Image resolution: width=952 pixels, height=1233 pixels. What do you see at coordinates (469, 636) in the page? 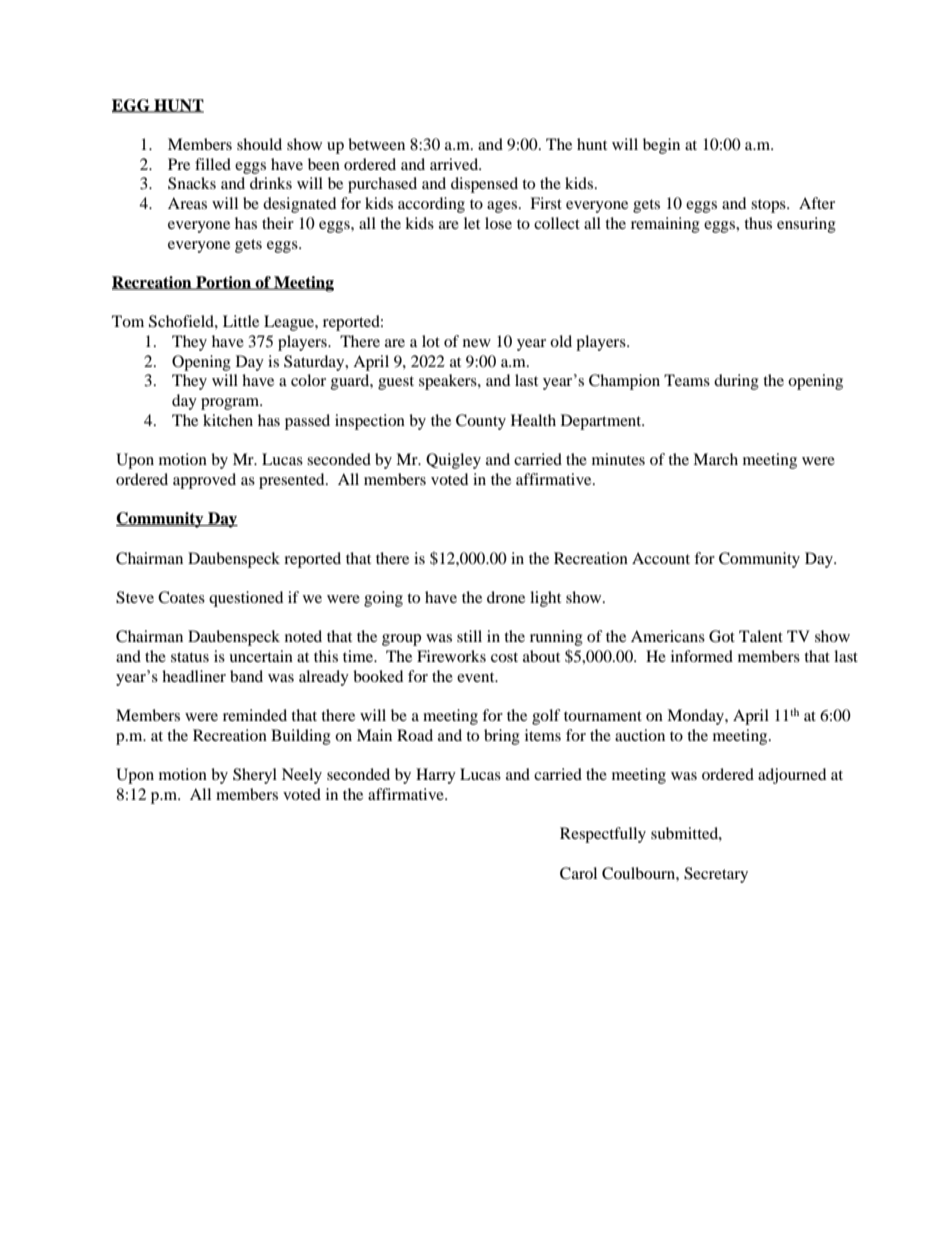
I see `still` at bounding box center [469, 636].
